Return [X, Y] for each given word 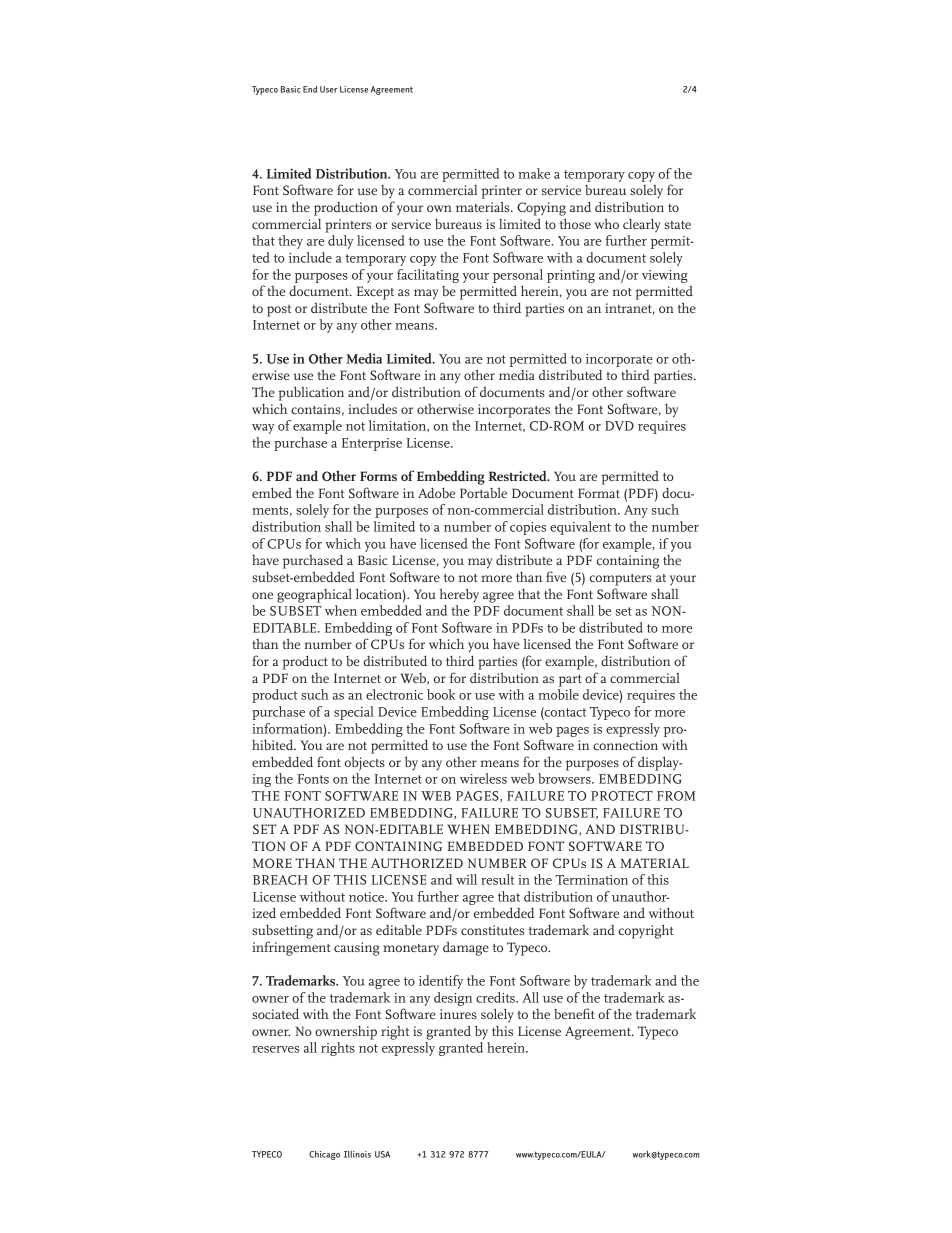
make [534, 173]
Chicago [324, 1155]
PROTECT [622, 796]
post [279, 311]
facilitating [428, 276]
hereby [459, 595]
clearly [642, 225]
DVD [619, 426]
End [310, 89]
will [466, 879]
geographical [314, 595]
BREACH [280, 880]
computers [621, 580]
